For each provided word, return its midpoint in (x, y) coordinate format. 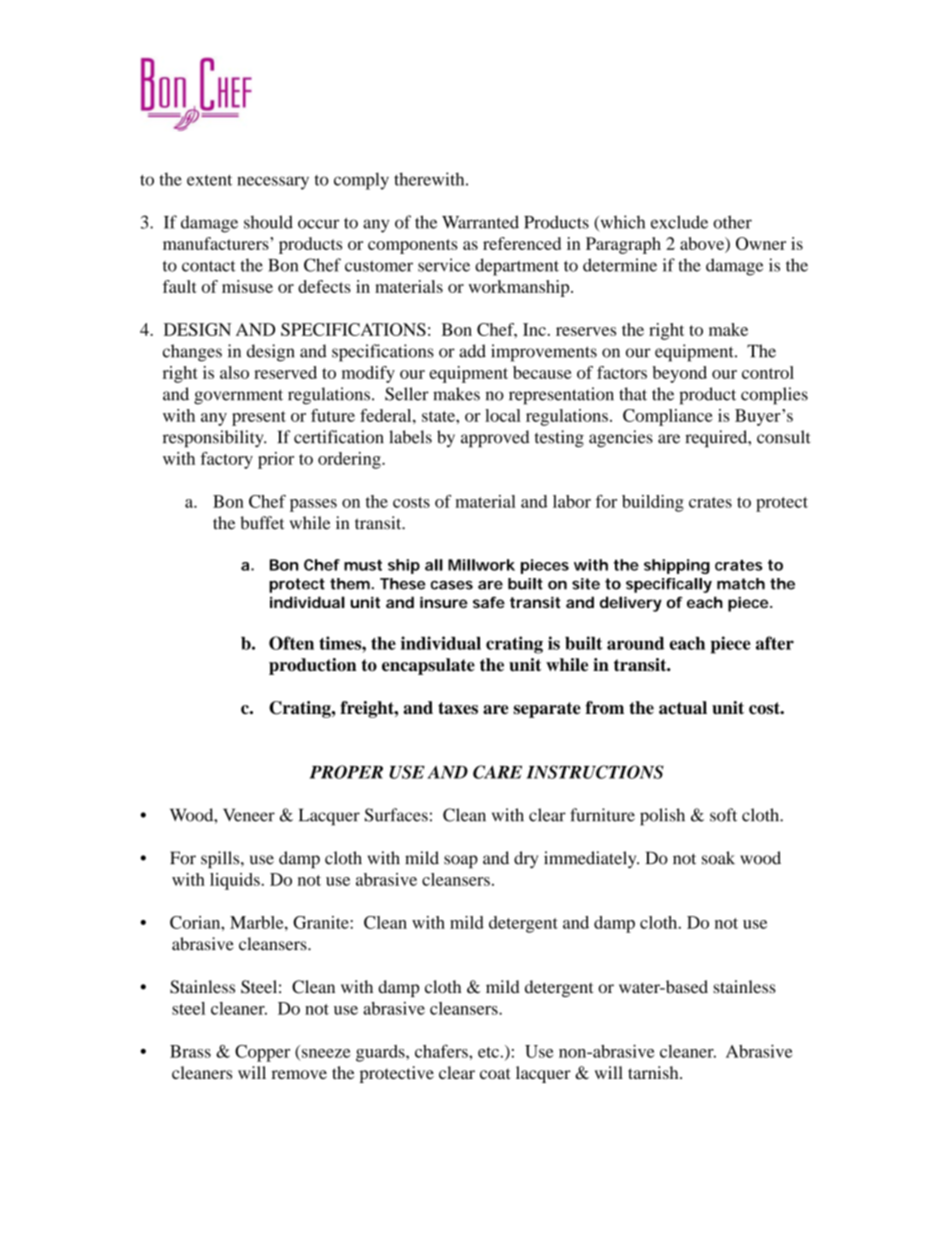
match (741, 584)
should (268, 222)
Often (291, 643)
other (732, 222)
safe (489, 602)
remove (299, 1074)
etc (488, 1052)
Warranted (480, 222)
